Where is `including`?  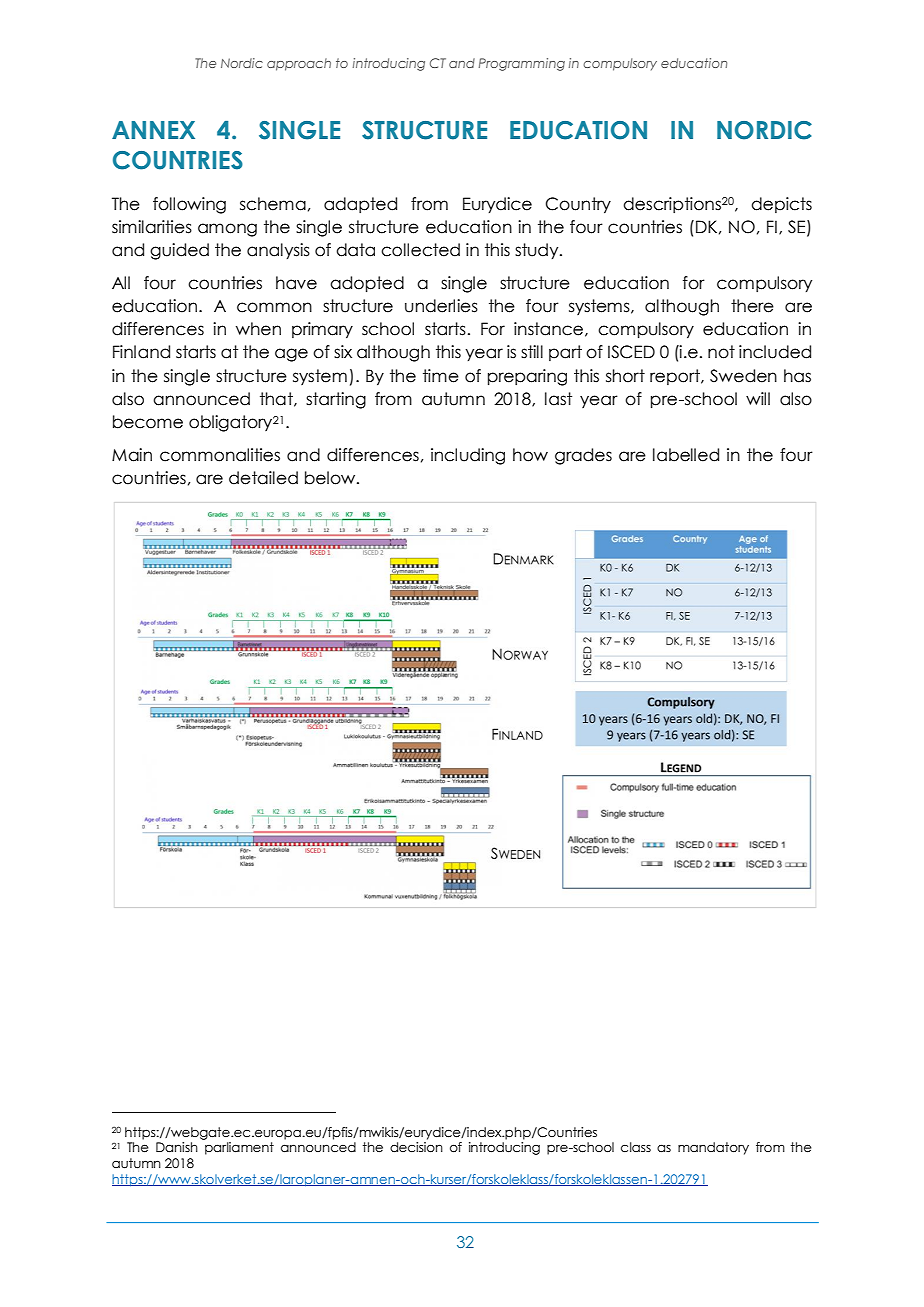
including is located at coordinates (468, 456).
